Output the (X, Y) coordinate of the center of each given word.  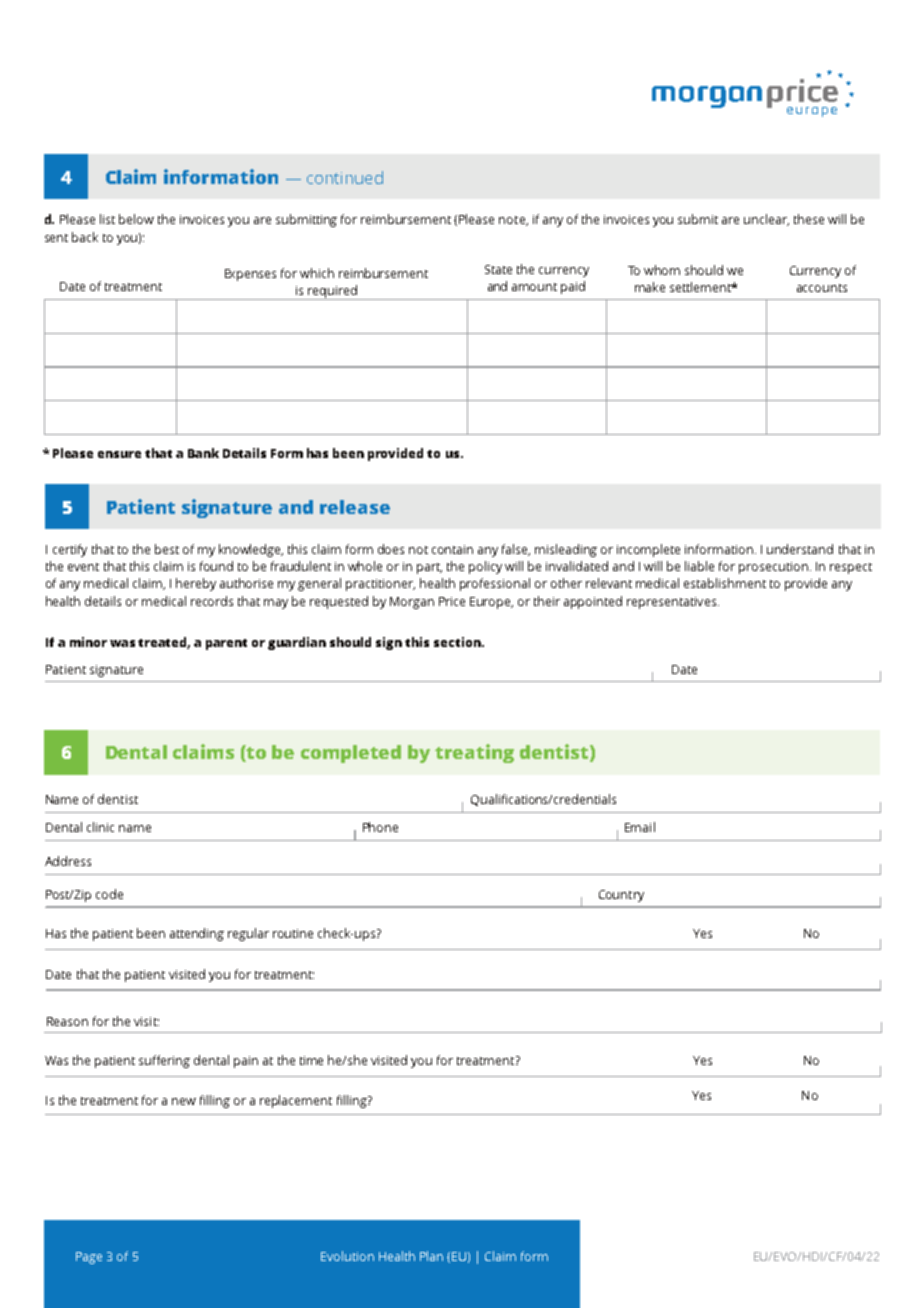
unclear (766, 220)
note (513, 221)
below (136, 219)
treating (474, 753)
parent (226, 644)
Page (89, 1258)
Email (640, 827)
